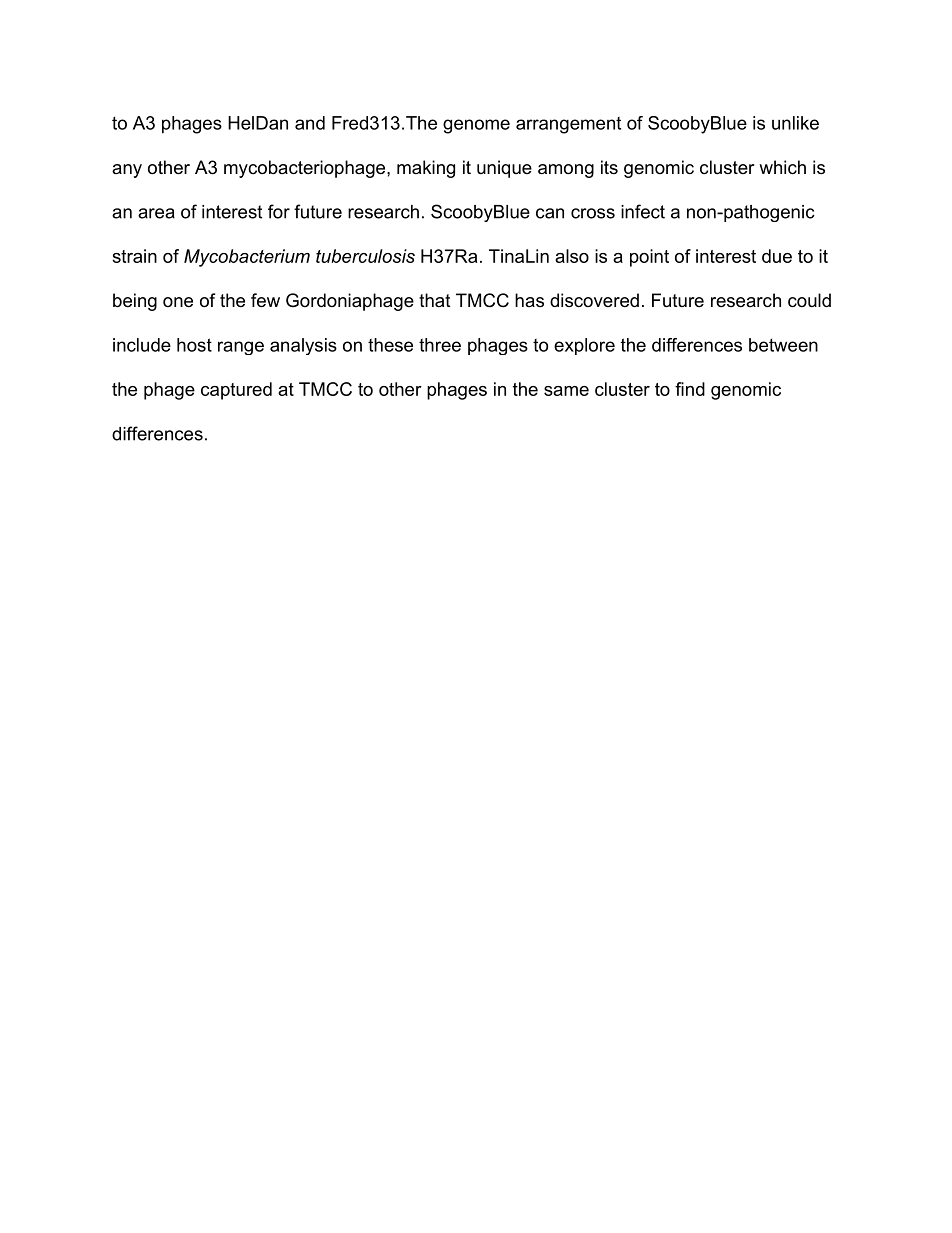  I want to click on one, so click(178, 302).
